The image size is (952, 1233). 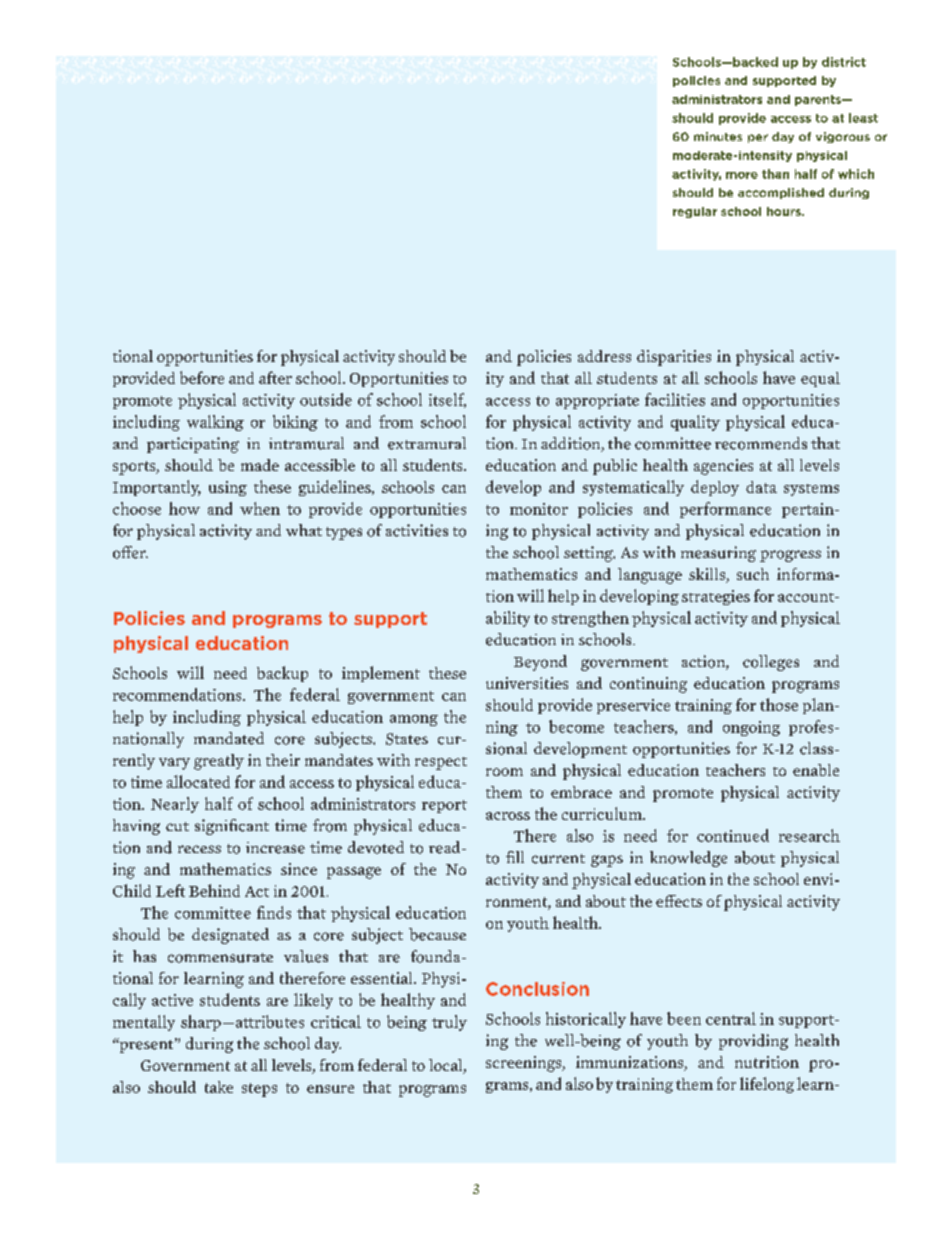 What do you see at coordinates (232, 827) in the document?
I see `significant` at bounding box center [232, 827].
